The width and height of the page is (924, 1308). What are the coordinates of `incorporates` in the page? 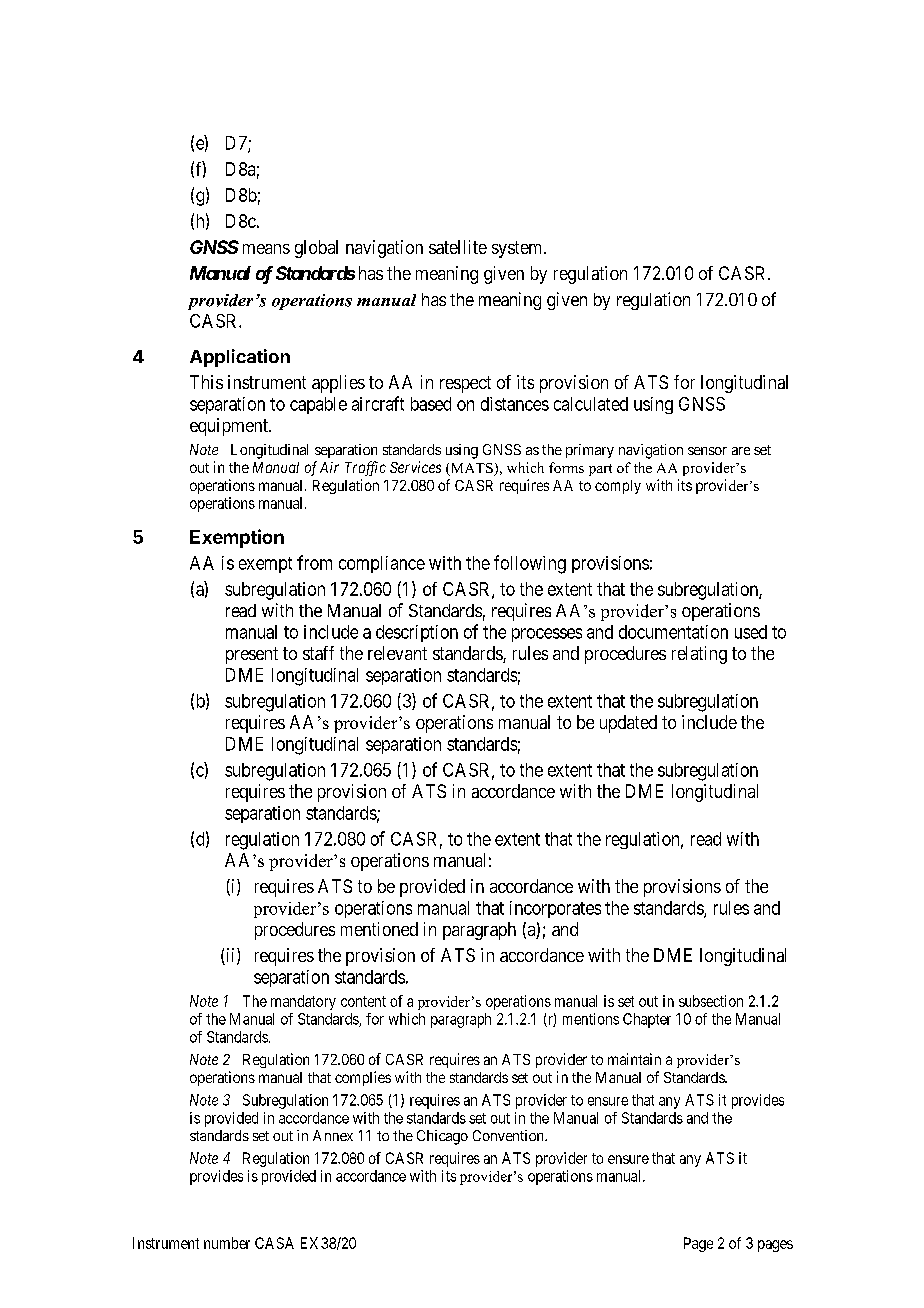 It's located at (555, 909).
